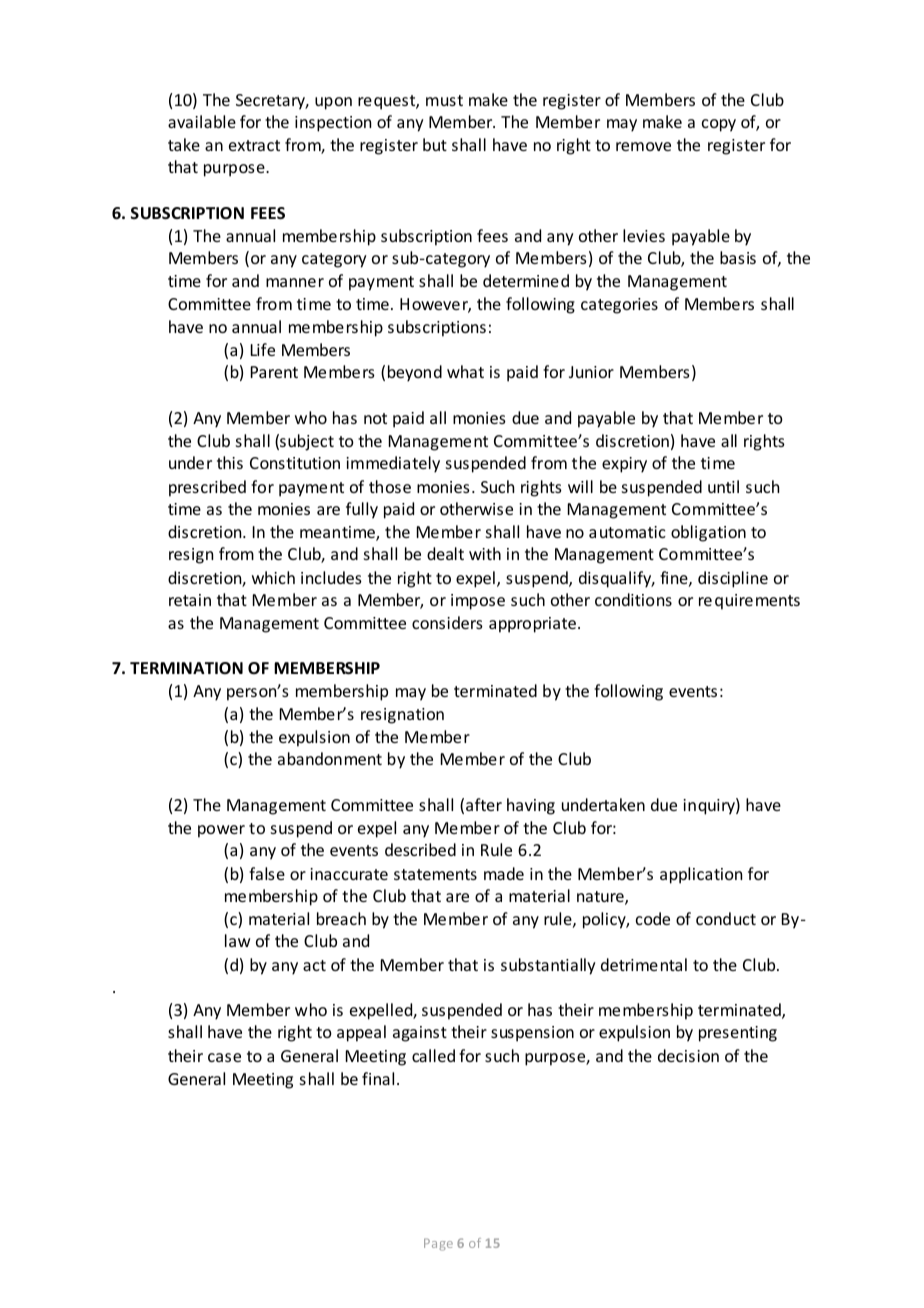 The height and width of the screenshot is (1308, 924). What do you see at coordinates (633, 599) in the screenshot?
I see `conditions` at bounding box center [633, 599].
